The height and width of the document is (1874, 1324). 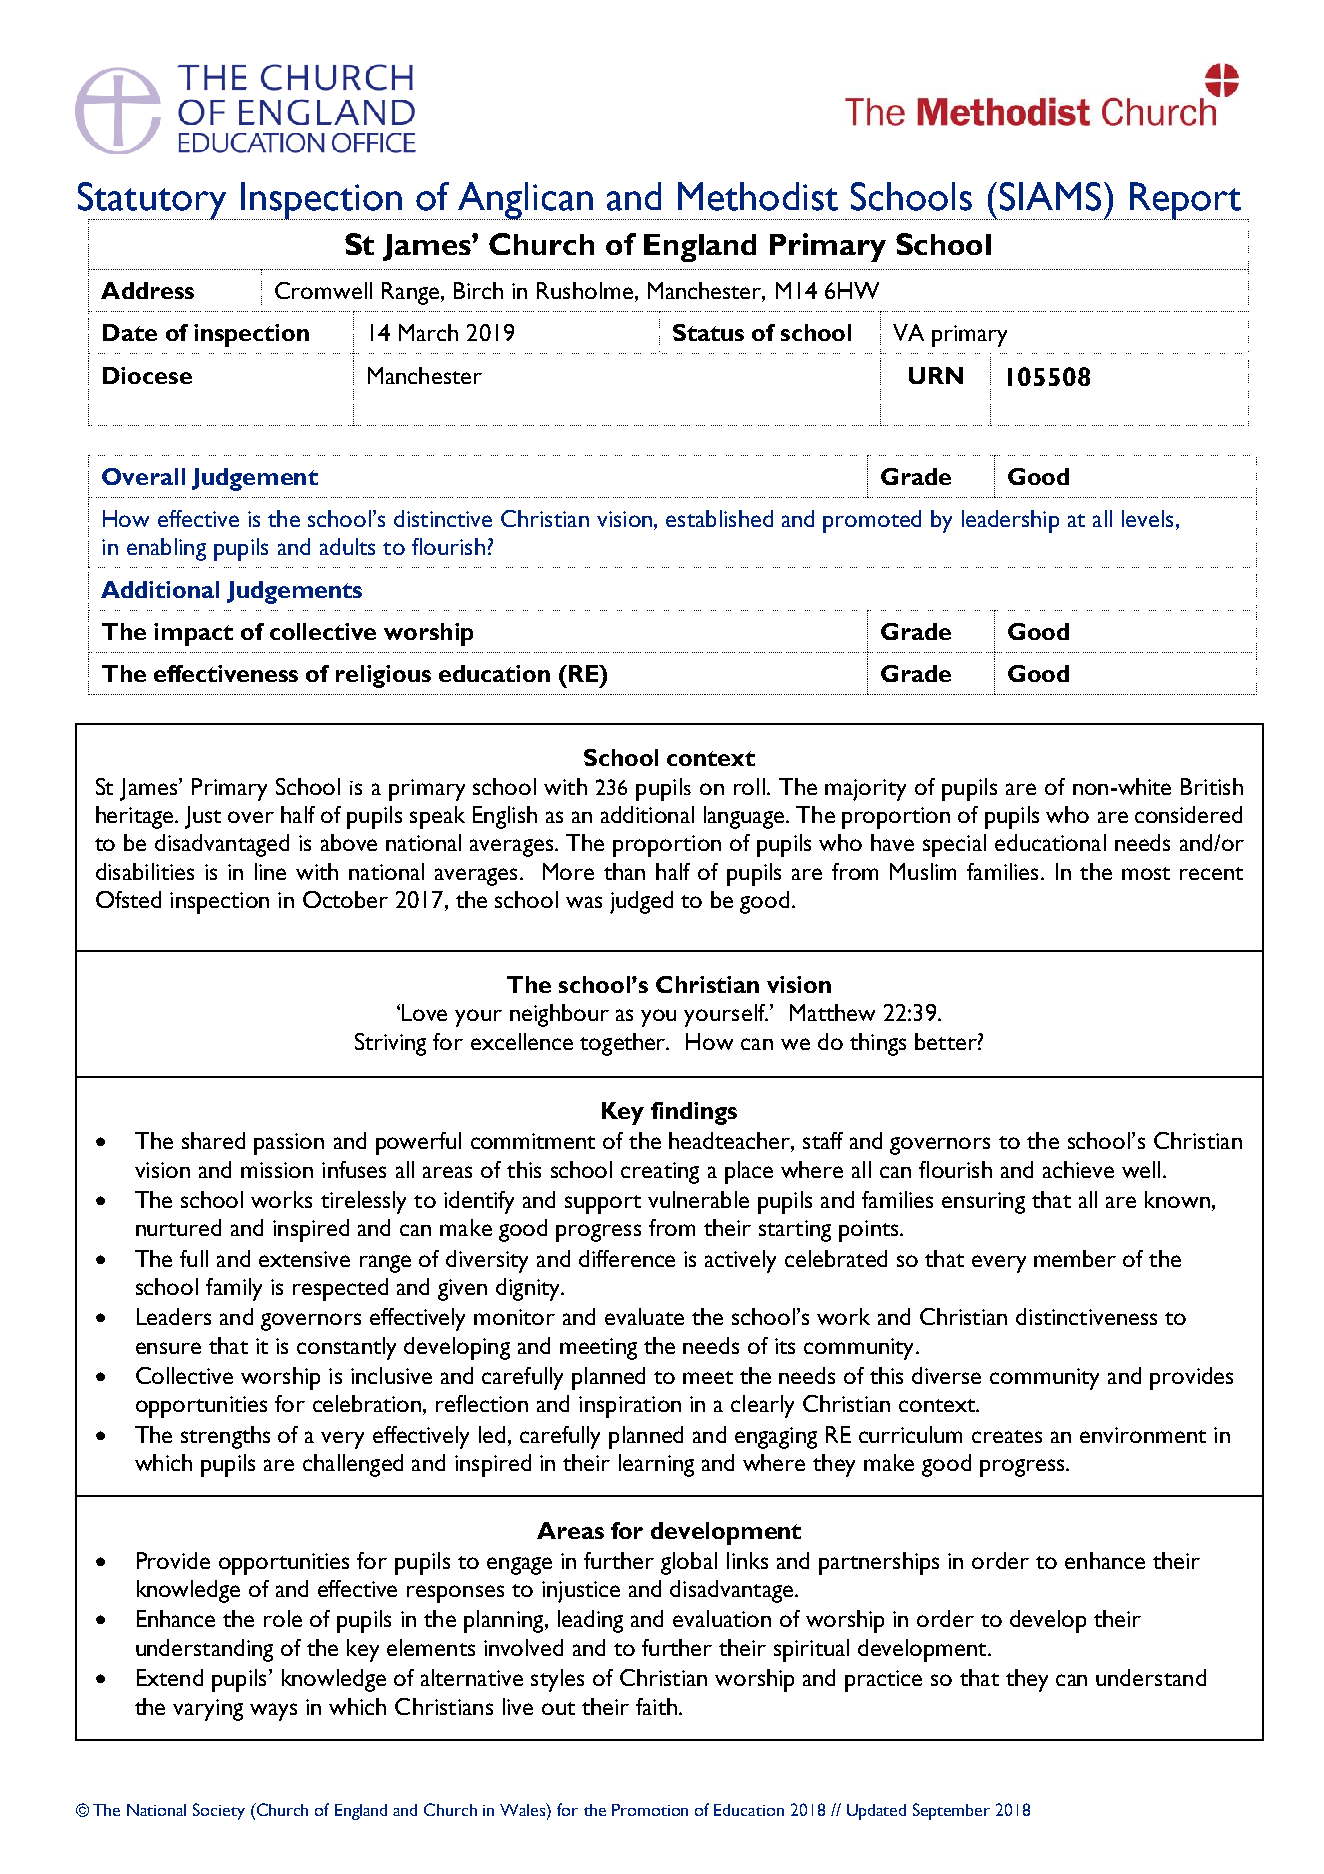 What do you see at coordinates (390, 1044) in the document?
I see `Striving` at bounding box center [390, 1044].
